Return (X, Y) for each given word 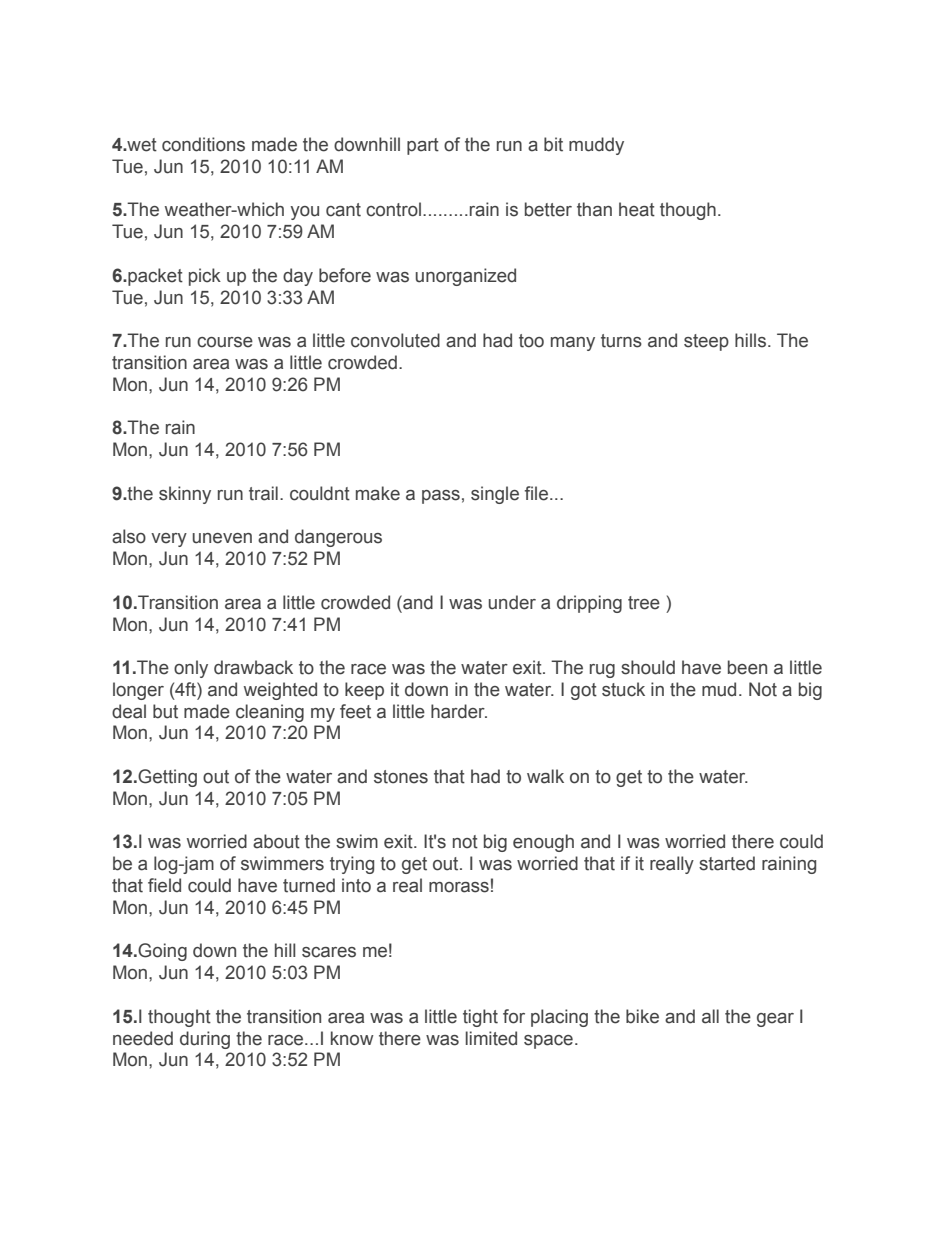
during (205, 1040)
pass (441, 497)
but (165, 711)
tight (480, 1018)
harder (459, 711)
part (423, 146)
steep (706, 342)
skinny (185, 495)
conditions (203, 144)
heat (637, 209)
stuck (623, 689)
